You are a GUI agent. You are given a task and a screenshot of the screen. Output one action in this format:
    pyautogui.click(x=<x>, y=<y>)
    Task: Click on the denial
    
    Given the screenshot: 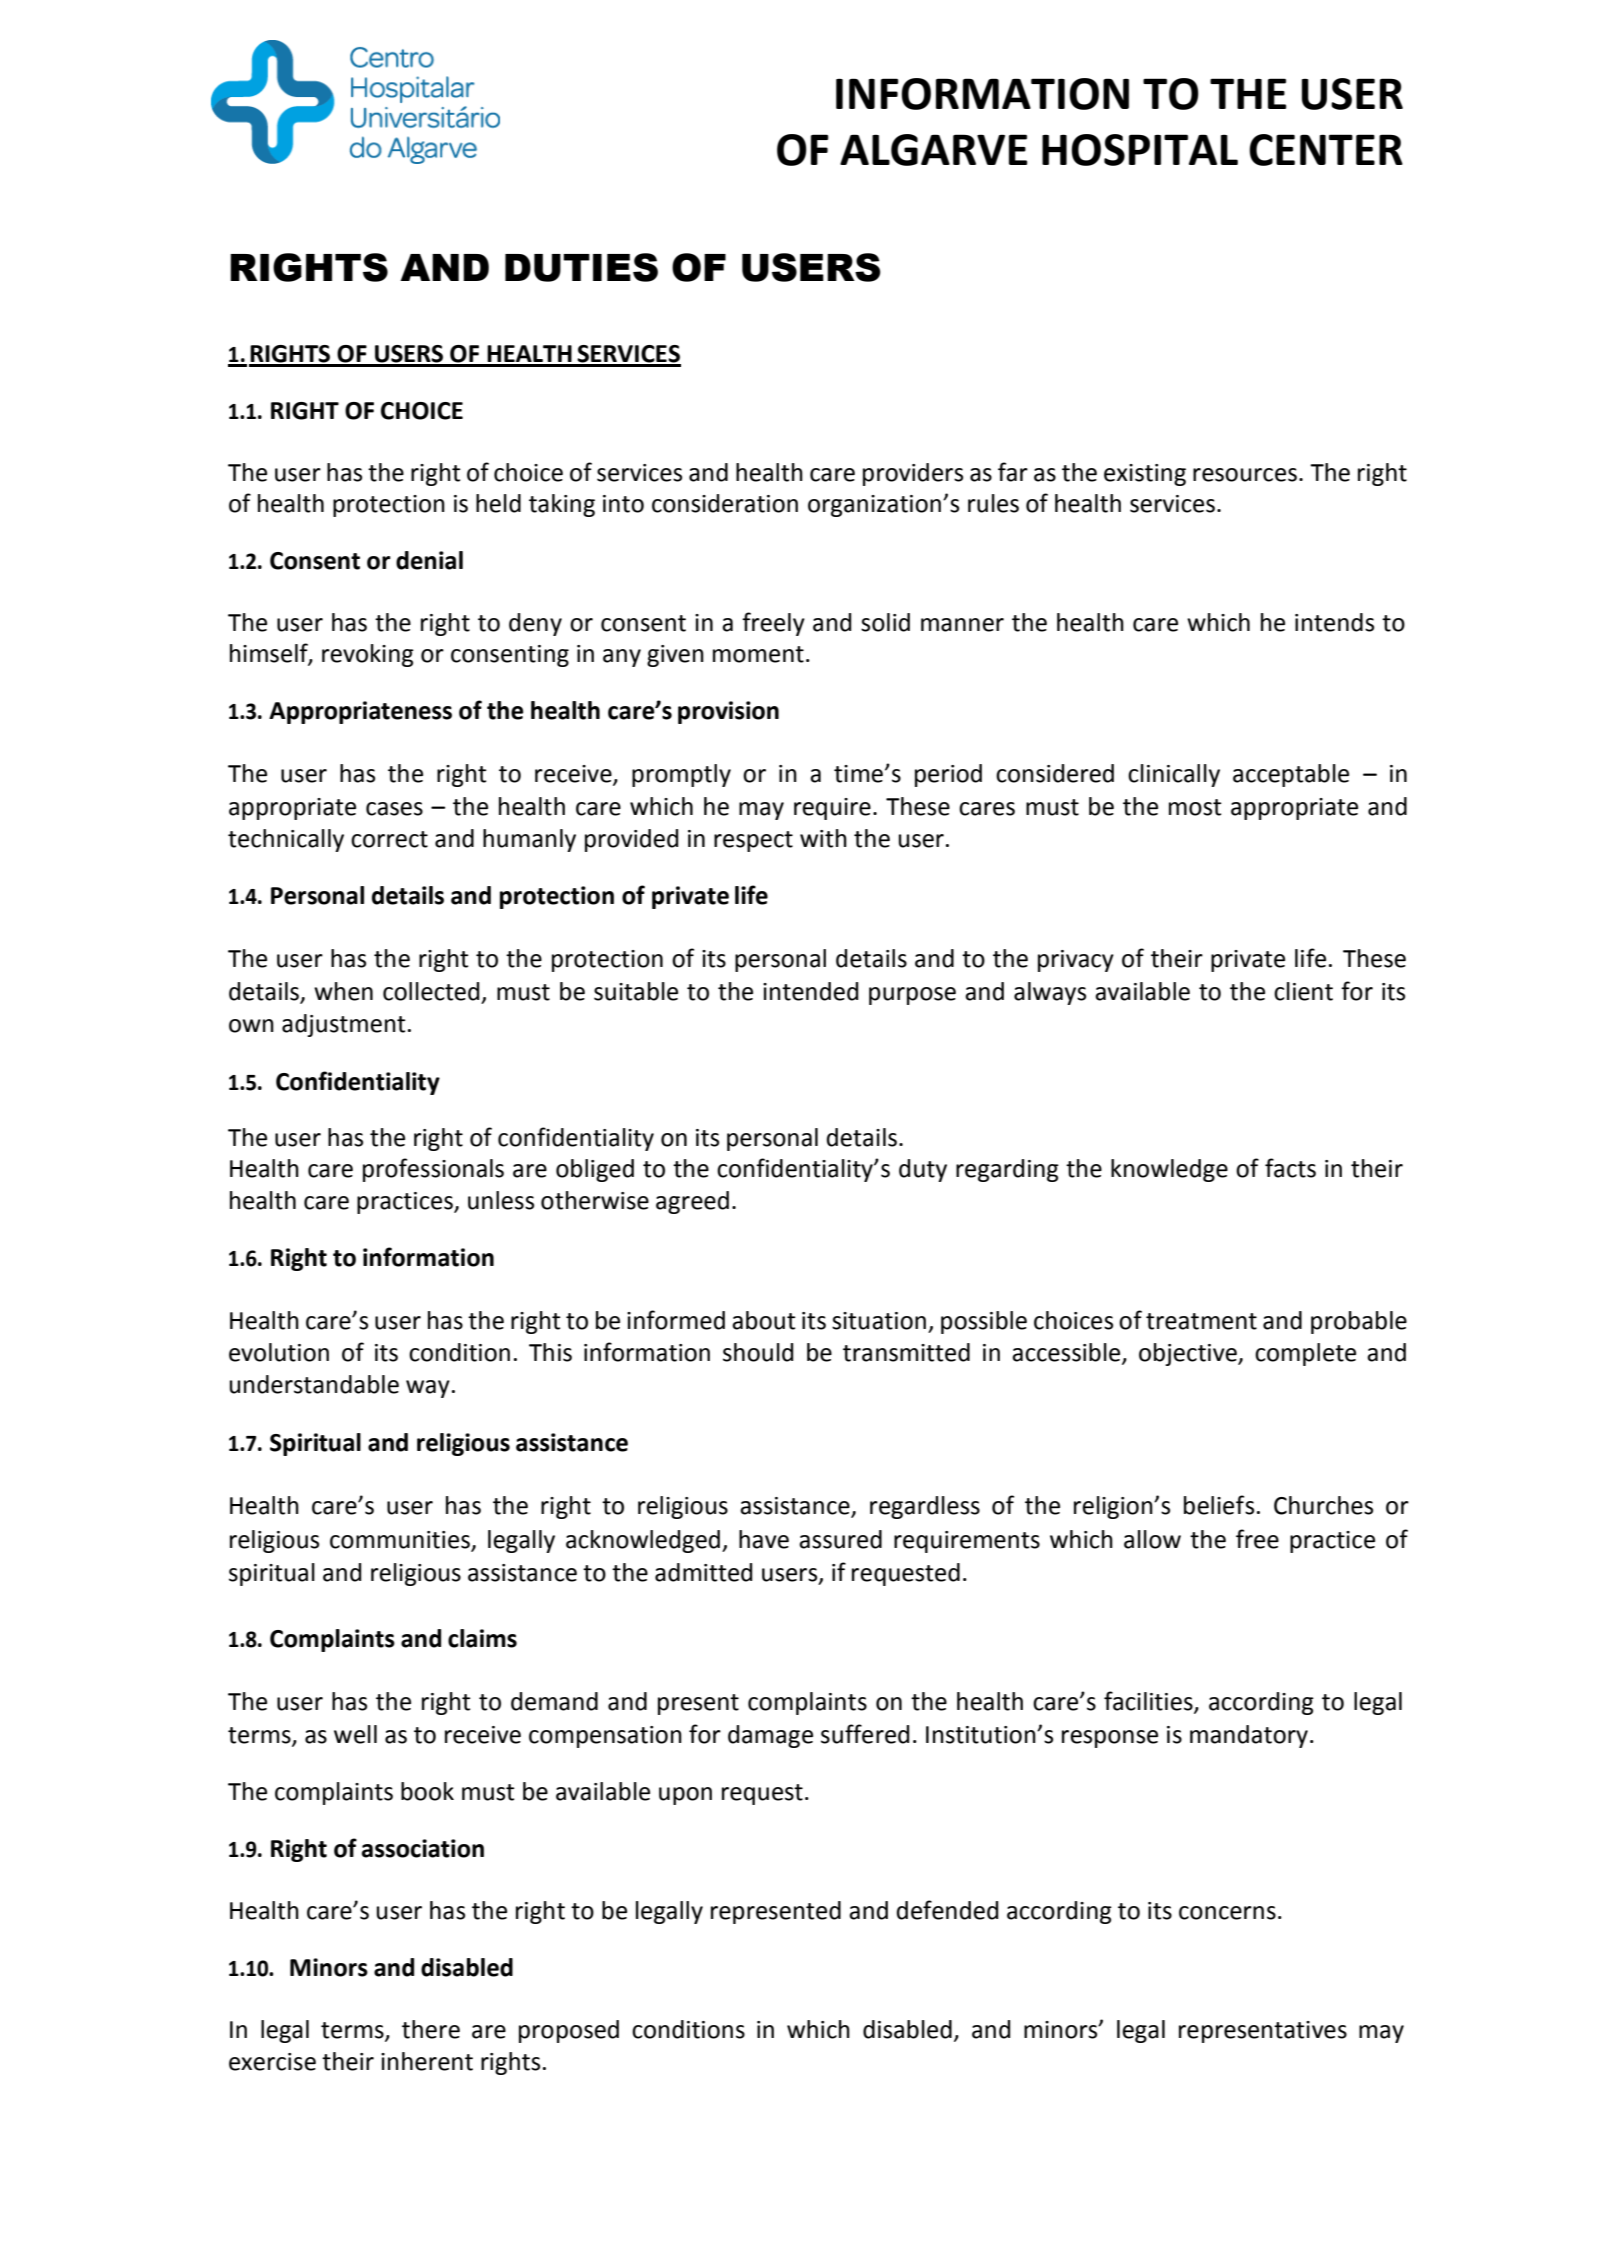 What is the action you would take?
    pyautogui.click(x=429, y=560)
